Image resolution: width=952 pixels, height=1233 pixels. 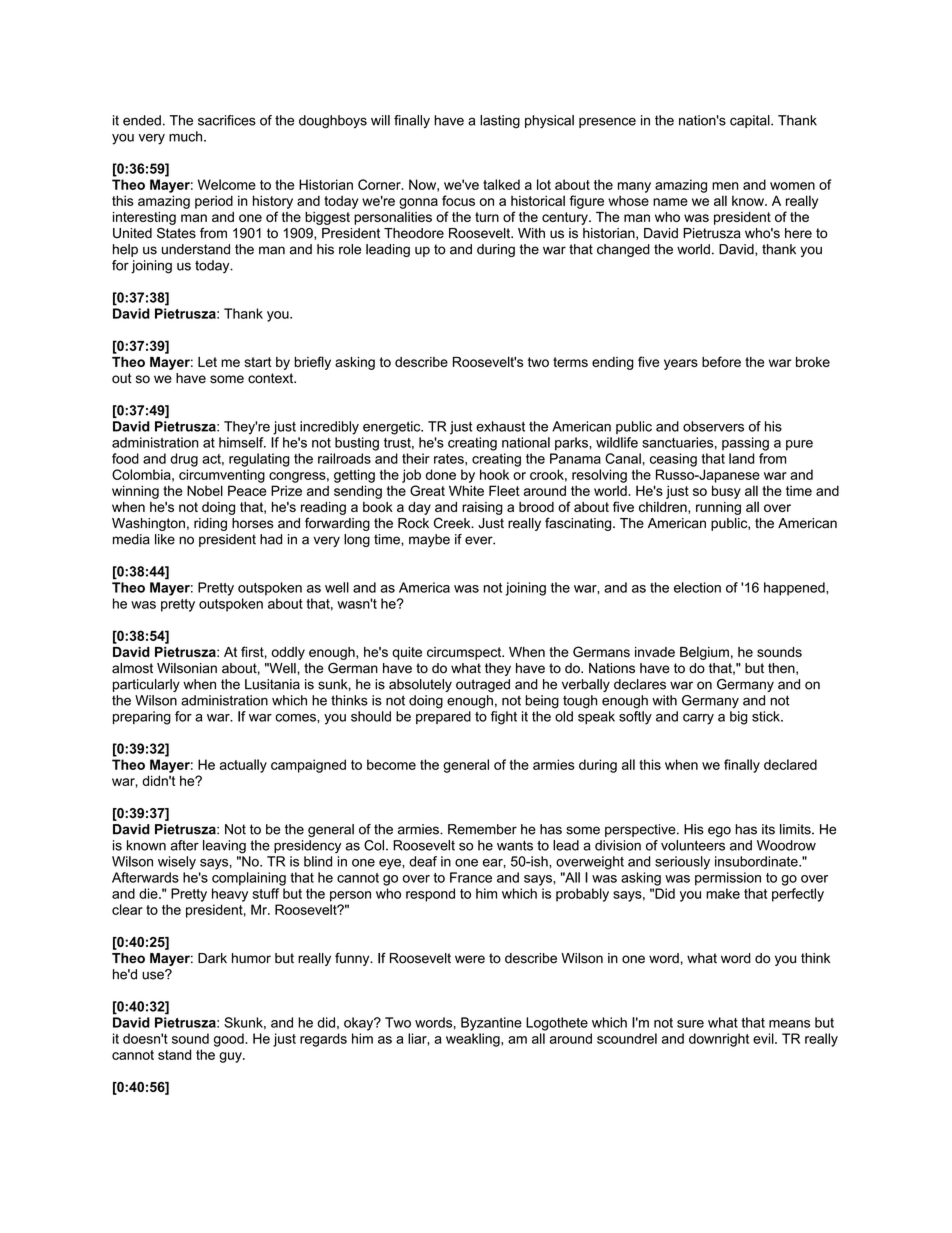 What do you see at coordinates (482, 829) in the screenshot?
I see `Remember` at bounding box center [482, 829].
